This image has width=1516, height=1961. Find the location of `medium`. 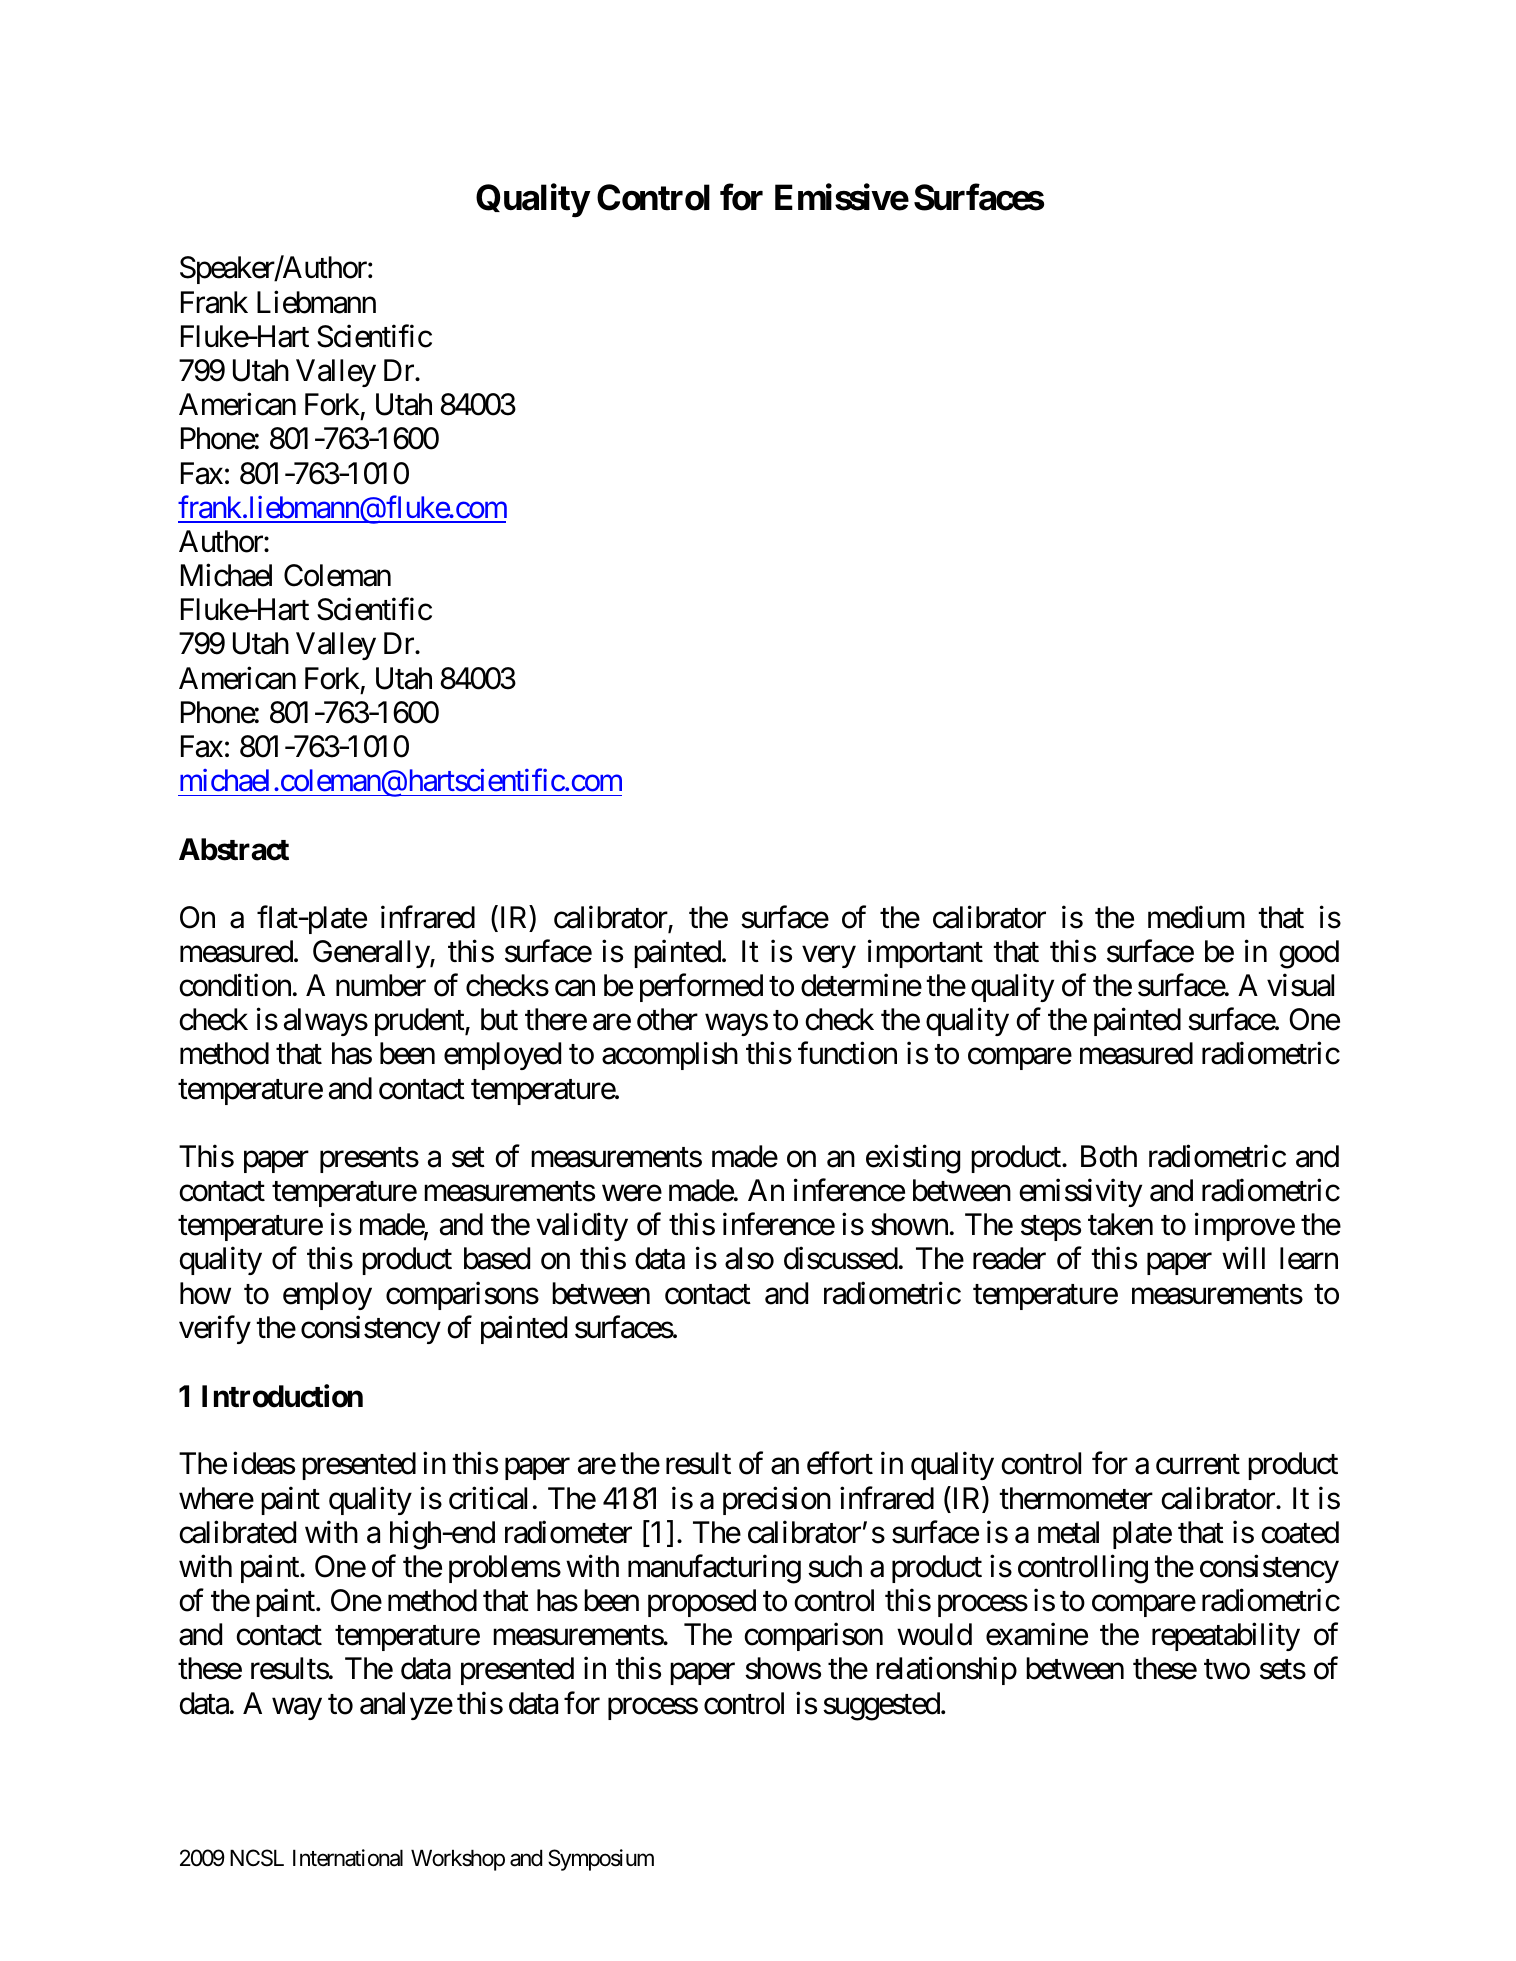

medium is located at coordinates (1196, 917).
